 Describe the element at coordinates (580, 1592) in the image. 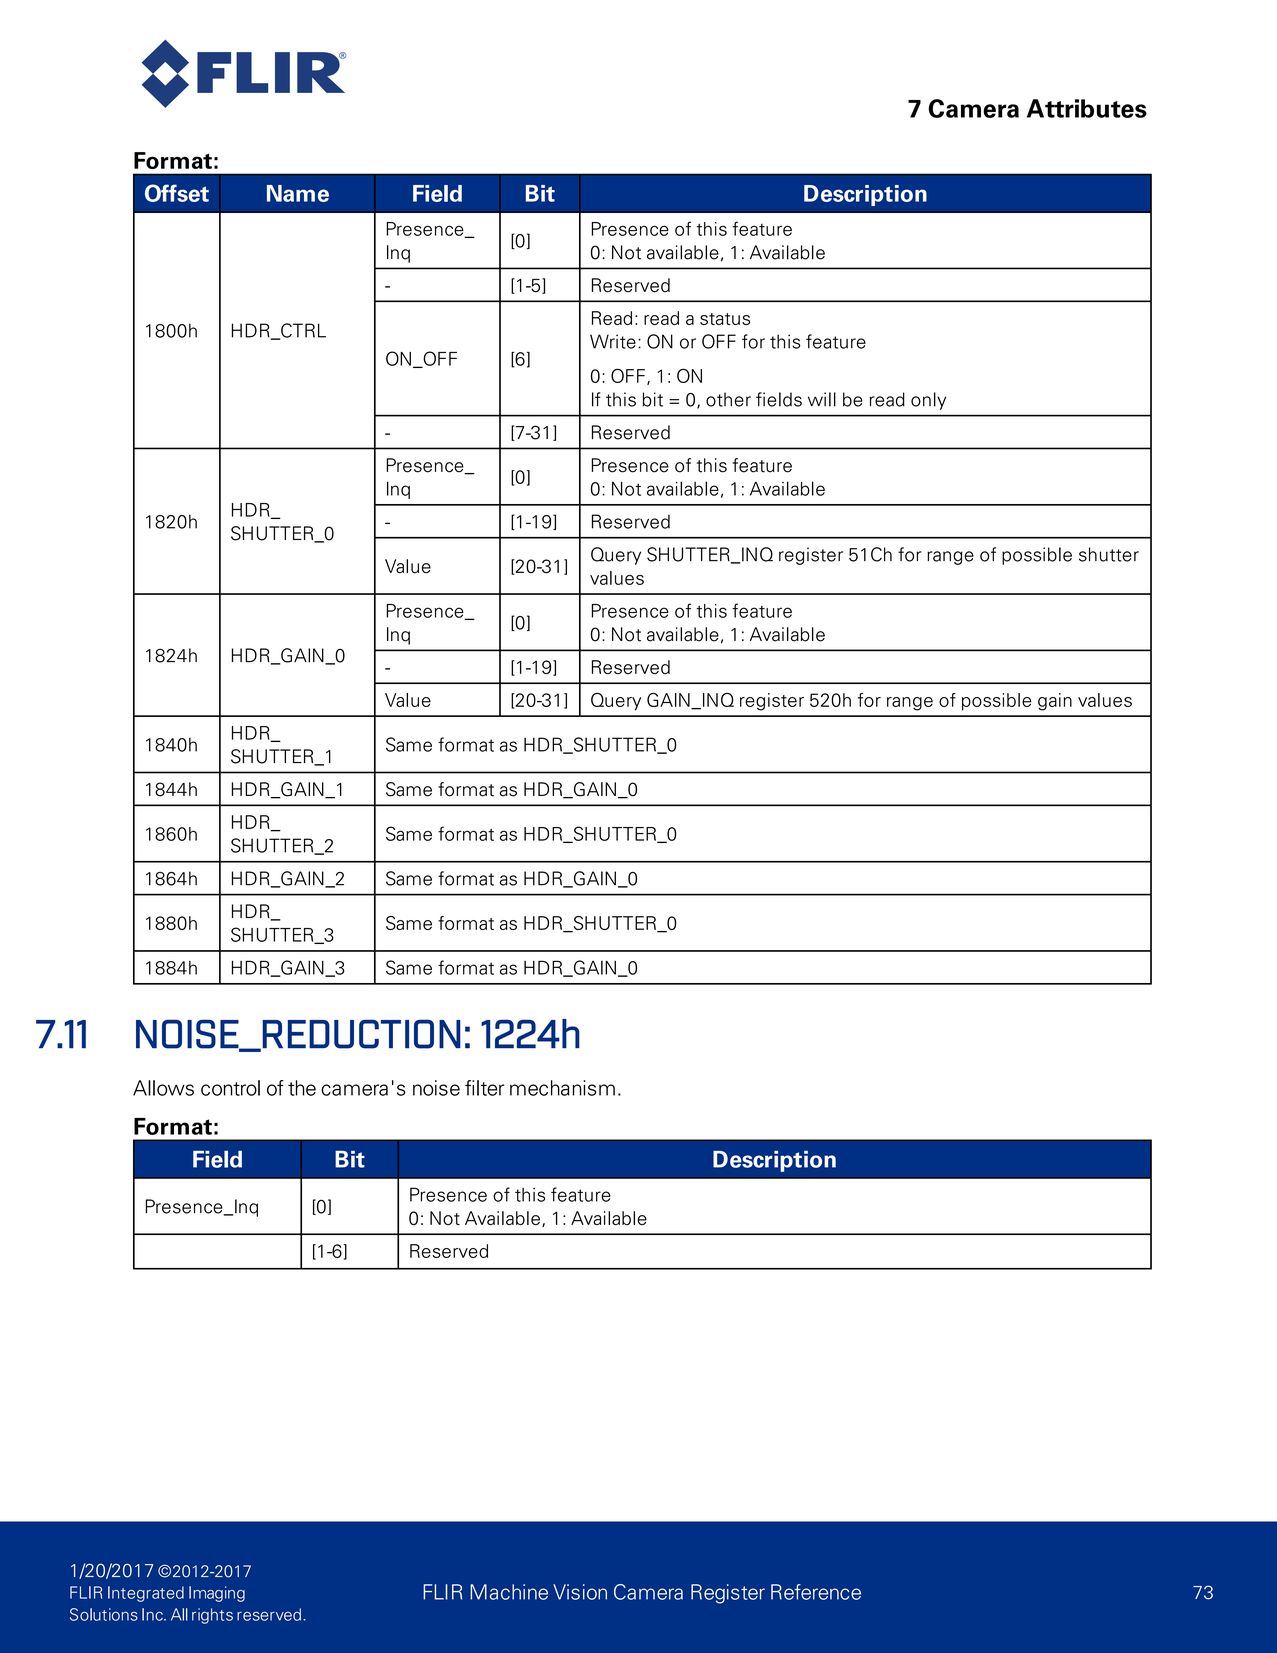

I see `Vision` at that location.
